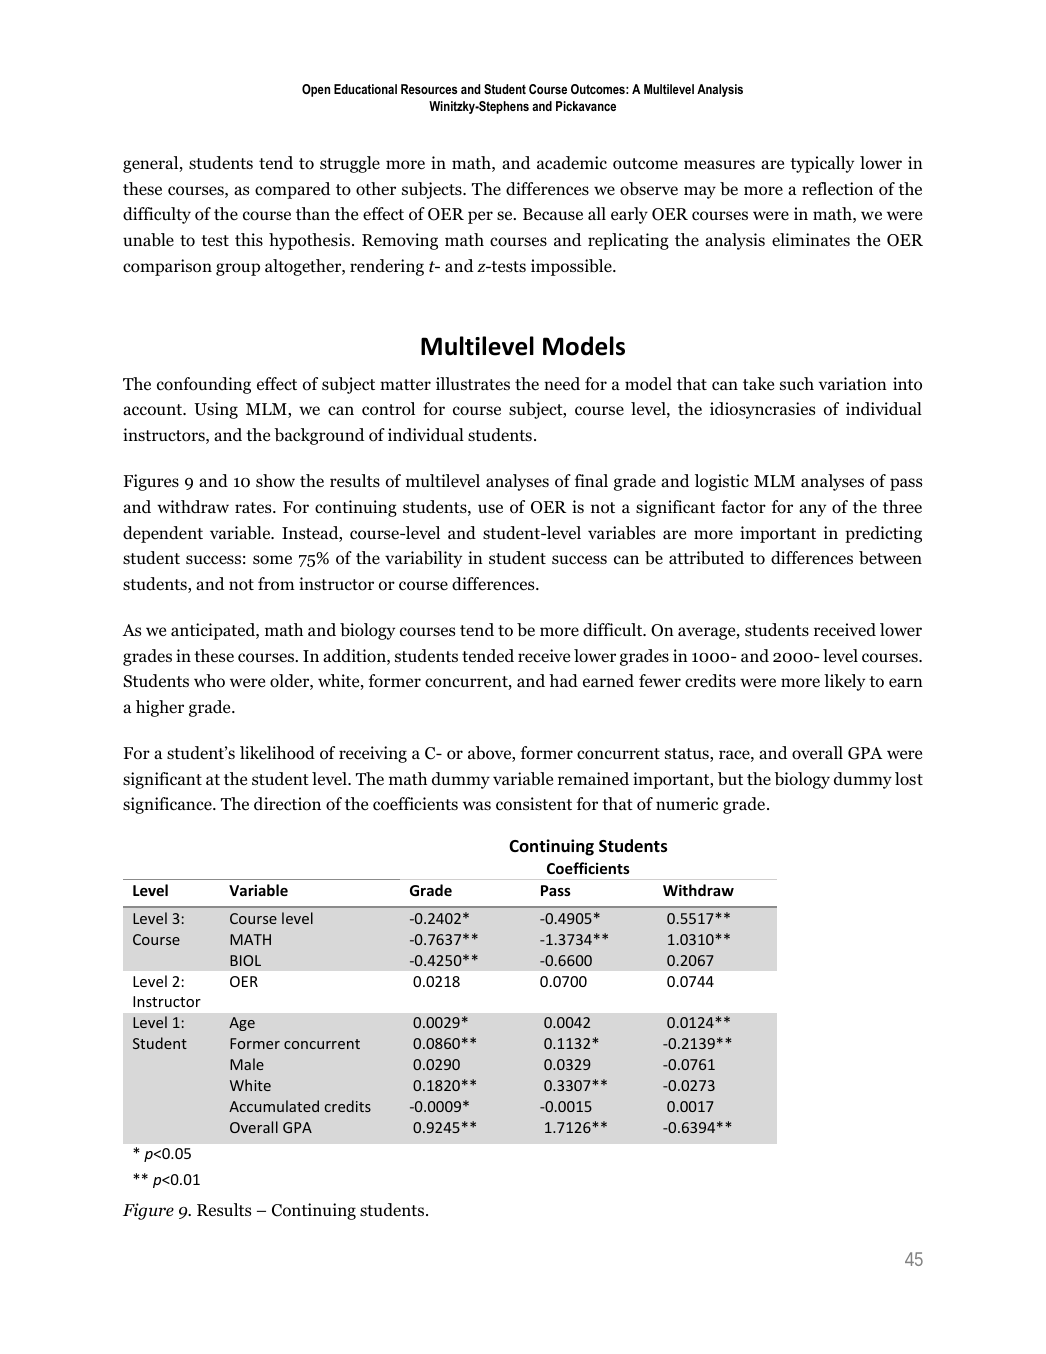  I want to click on numeric, so click(687, 803).
